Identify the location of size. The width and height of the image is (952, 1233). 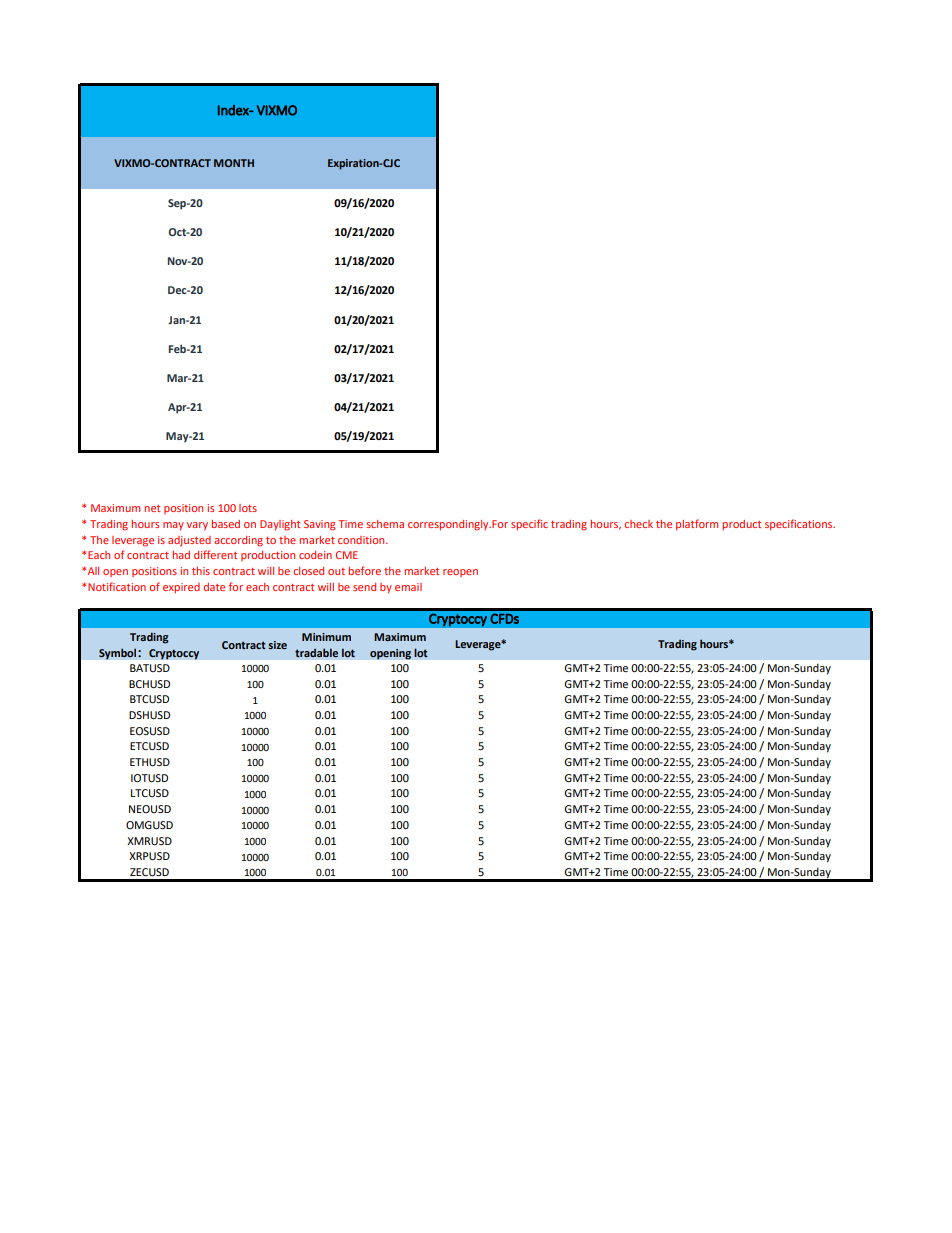
(277, 645).
